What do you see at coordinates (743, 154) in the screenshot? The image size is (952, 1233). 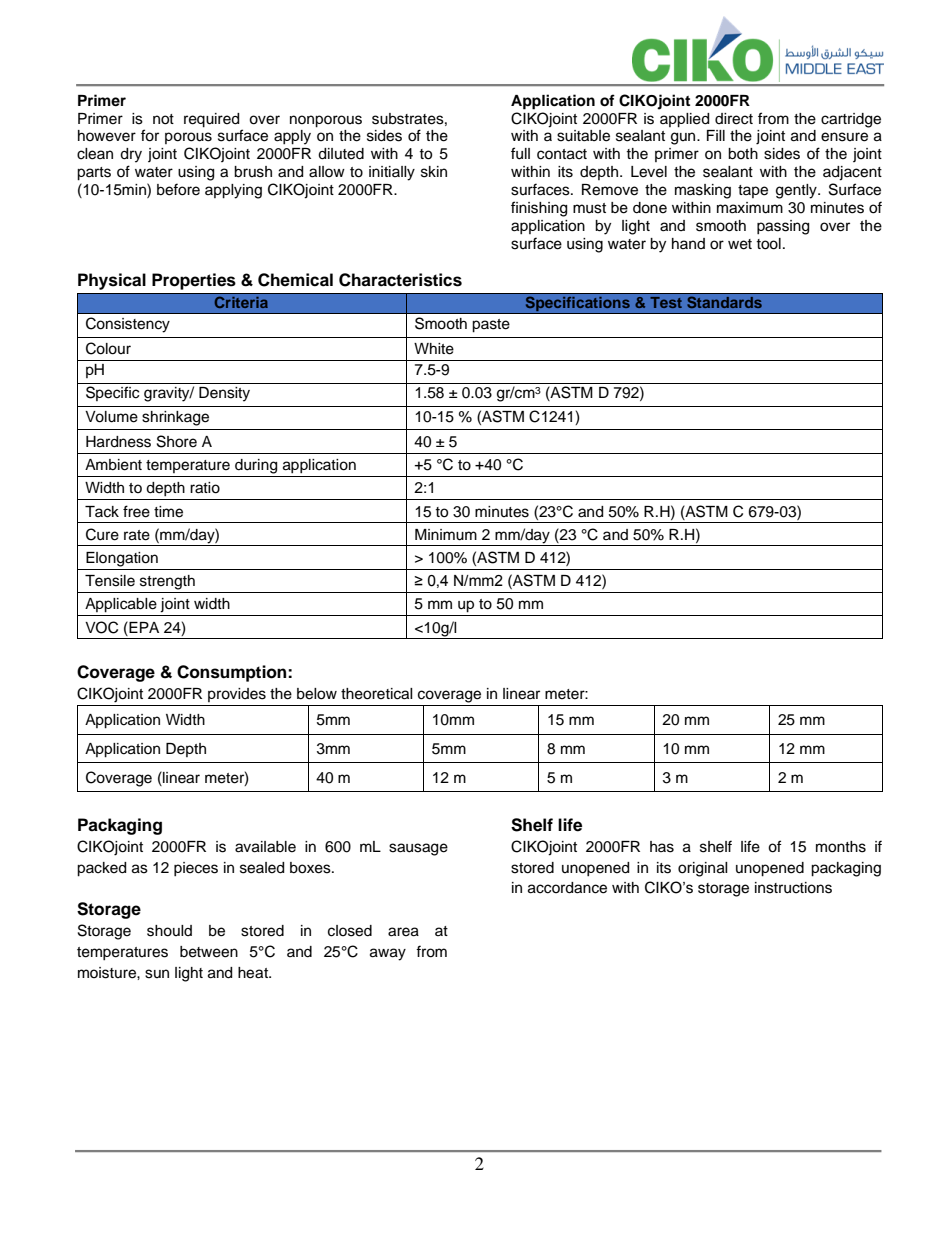 I see `both` at bounding box center [743, 154].
